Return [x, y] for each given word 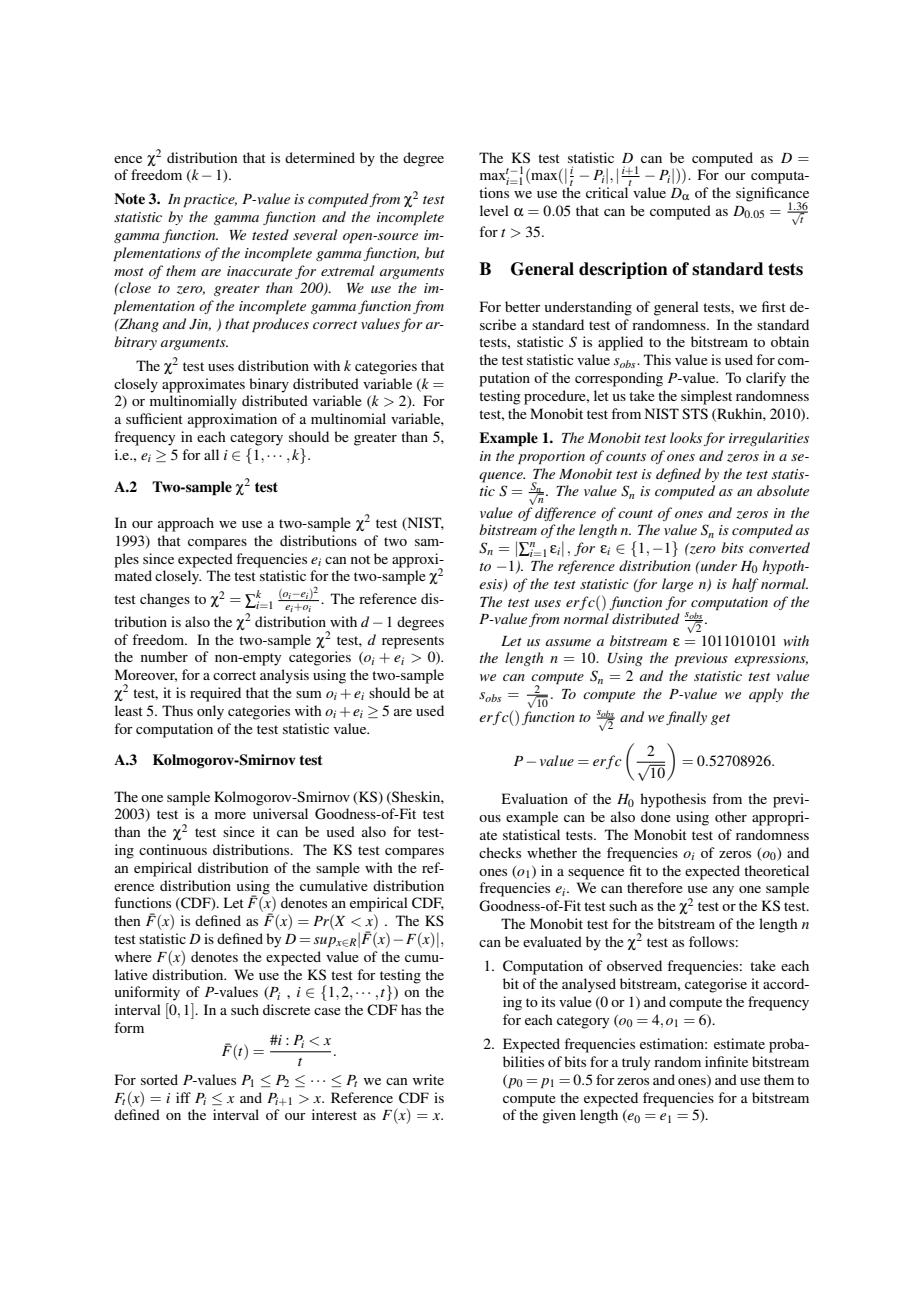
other [731, 816]
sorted [159, 1079]
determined [320, 157]
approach [186, 524]
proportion [551, 458]
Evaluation [535, 798]
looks [686, 437]
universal [280, 813]
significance [772, 195]
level [494, 210]
